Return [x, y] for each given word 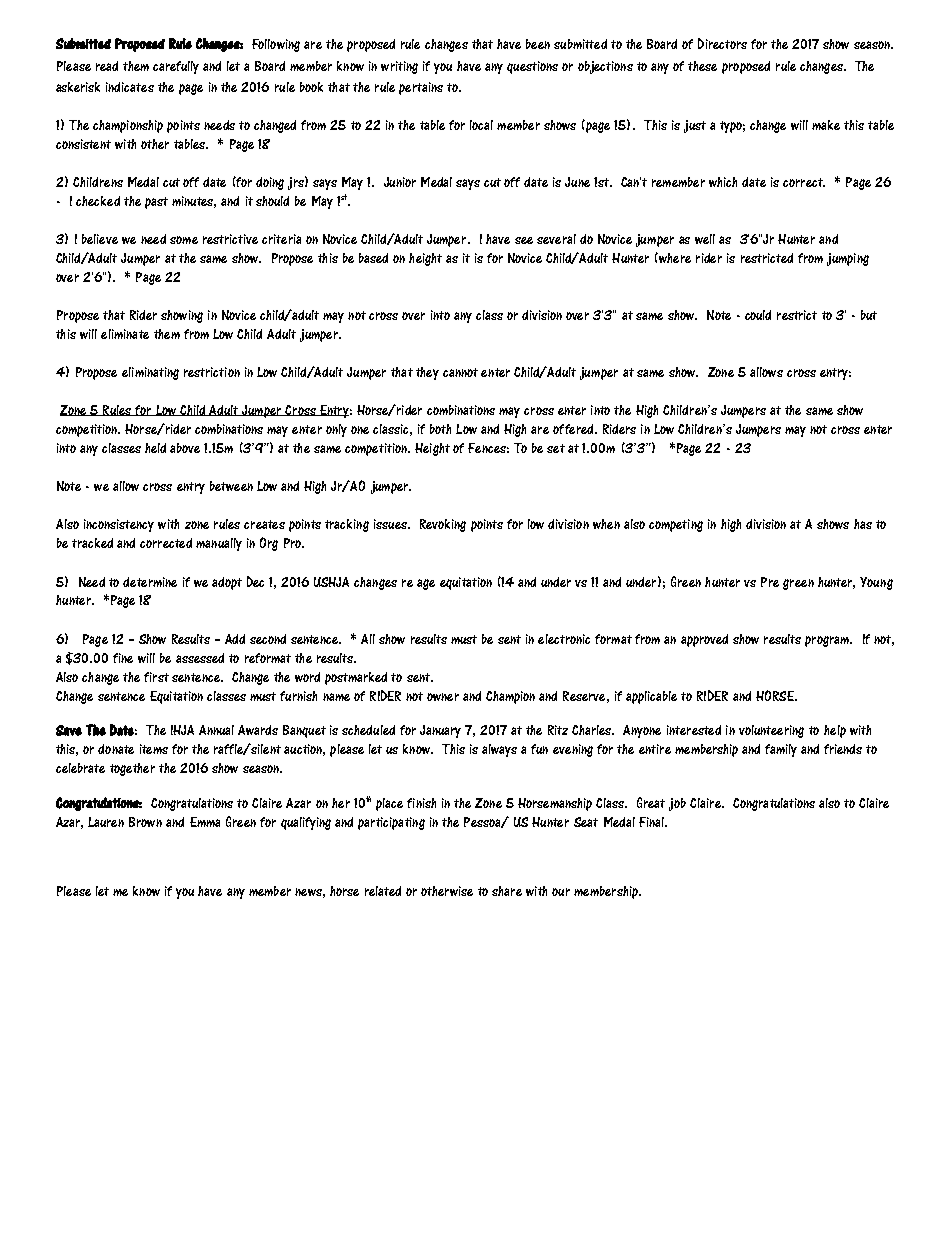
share [507, 891]
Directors [722, 43]
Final [652, 822]
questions [532, 67]
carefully [176, 67]
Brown [145, 822]
